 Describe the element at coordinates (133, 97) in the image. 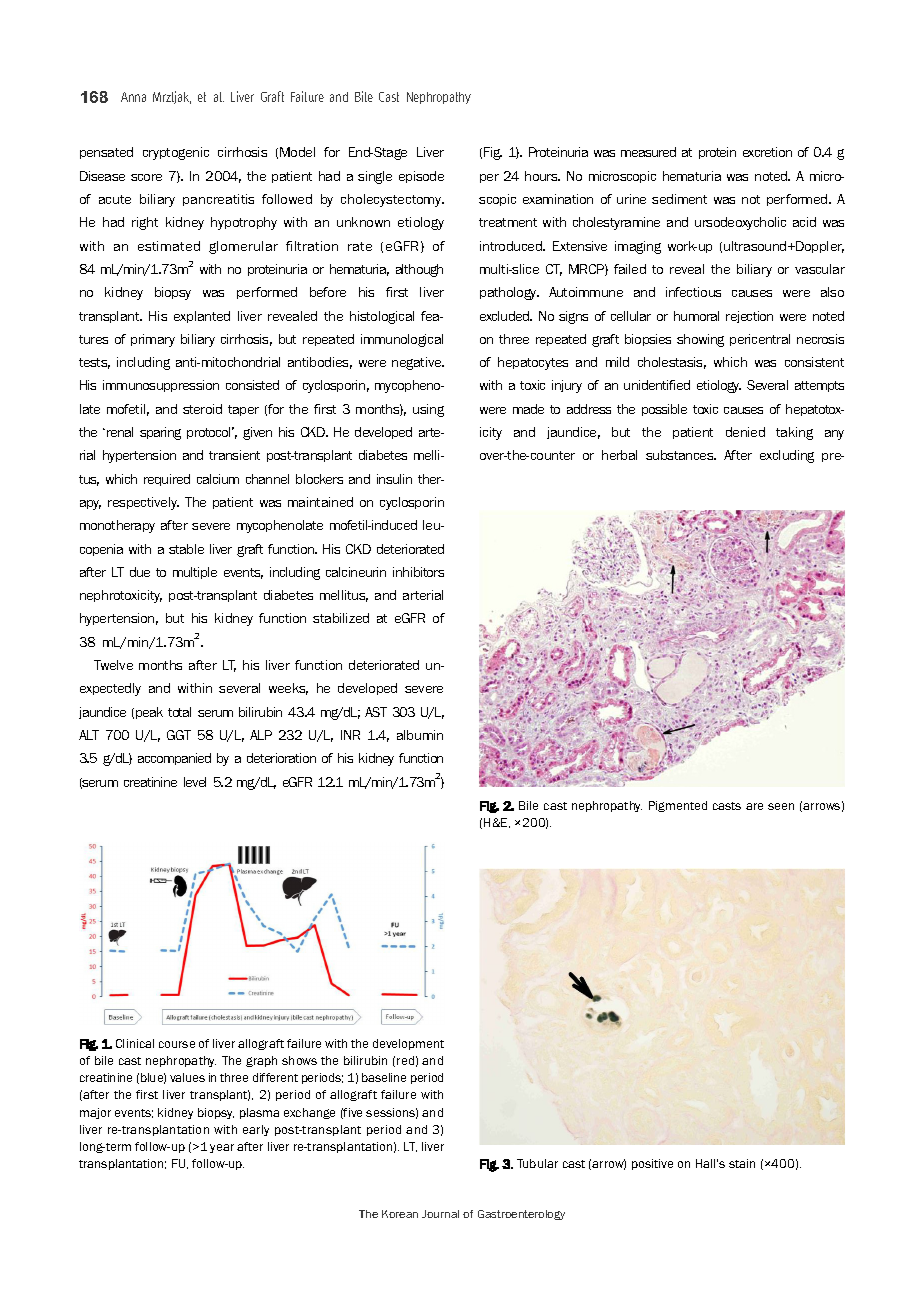

I see `Anna` at that location.
